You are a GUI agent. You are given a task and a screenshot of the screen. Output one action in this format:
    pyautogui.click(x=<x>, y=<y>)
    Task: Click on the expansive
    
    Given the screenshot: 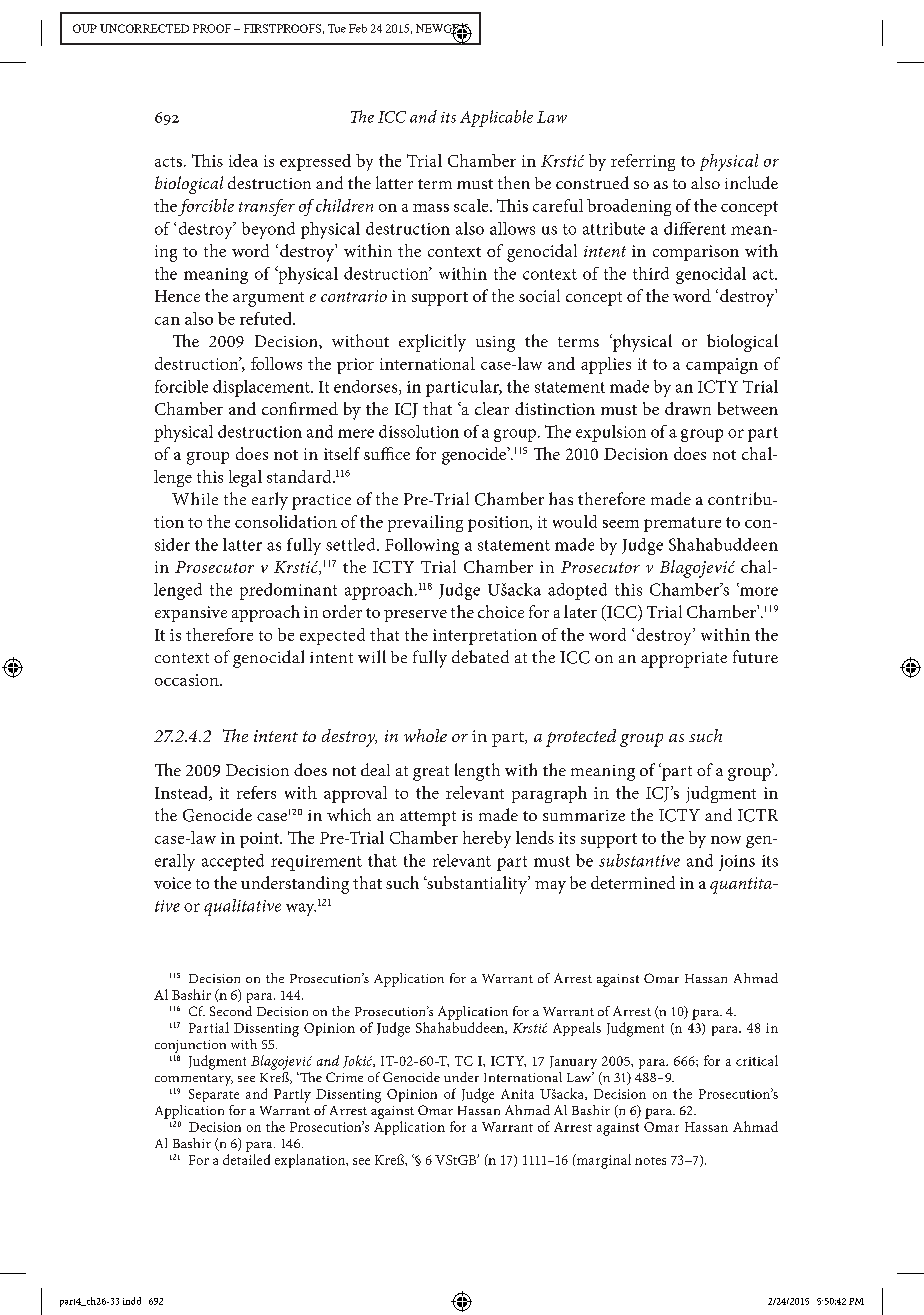 What is the action you would take?
    pyautogui.click(x=191, y=614)
